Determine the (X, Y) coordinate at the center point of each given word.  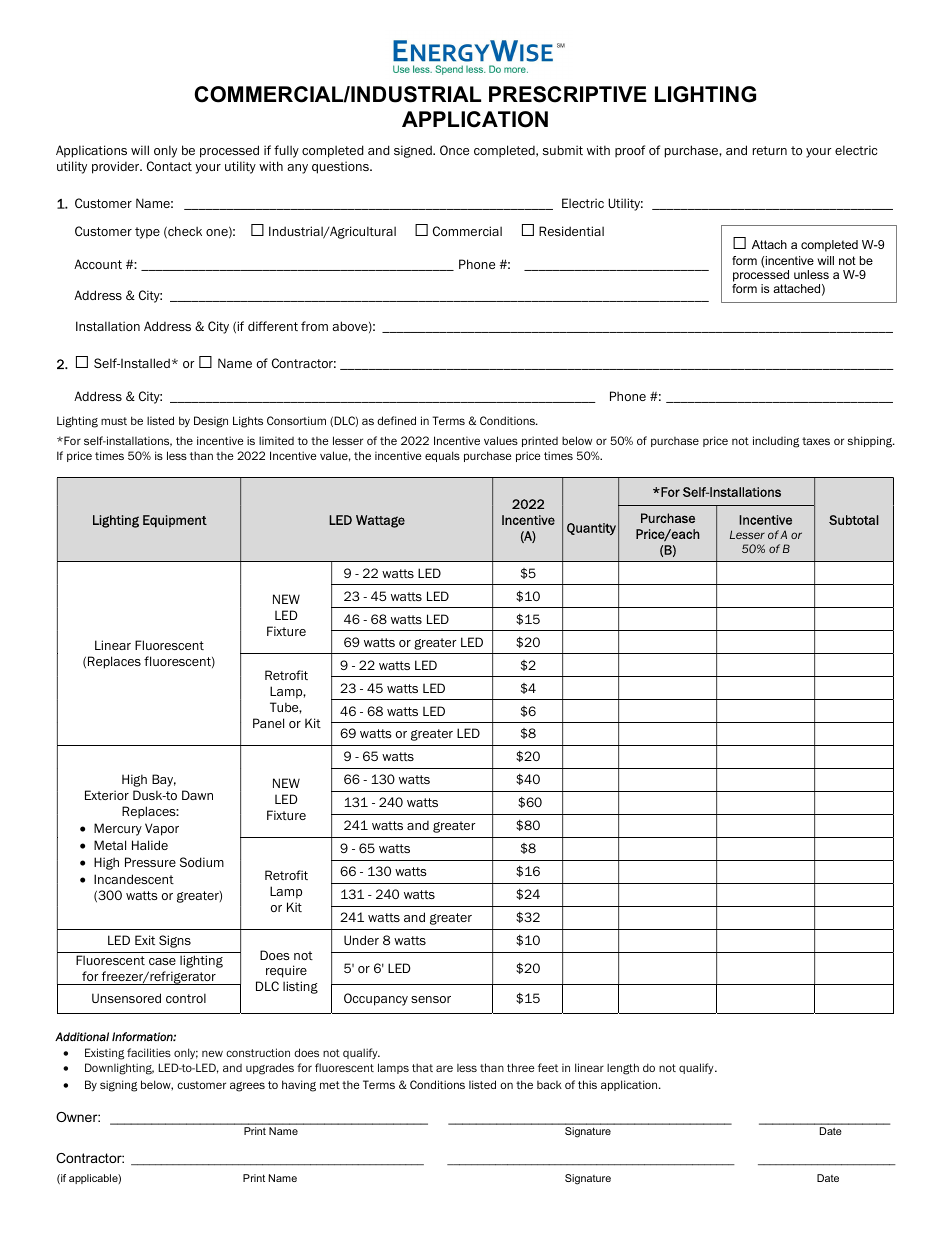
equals (442, 456)
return (770, 150)
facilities (149, 1052)
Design (211, 422)
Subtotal (854, 520)
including (776, 442)
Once (454, 150)
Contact (169, 166)
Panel (268, 723)
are (444, 1068)
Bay (164, 780)
